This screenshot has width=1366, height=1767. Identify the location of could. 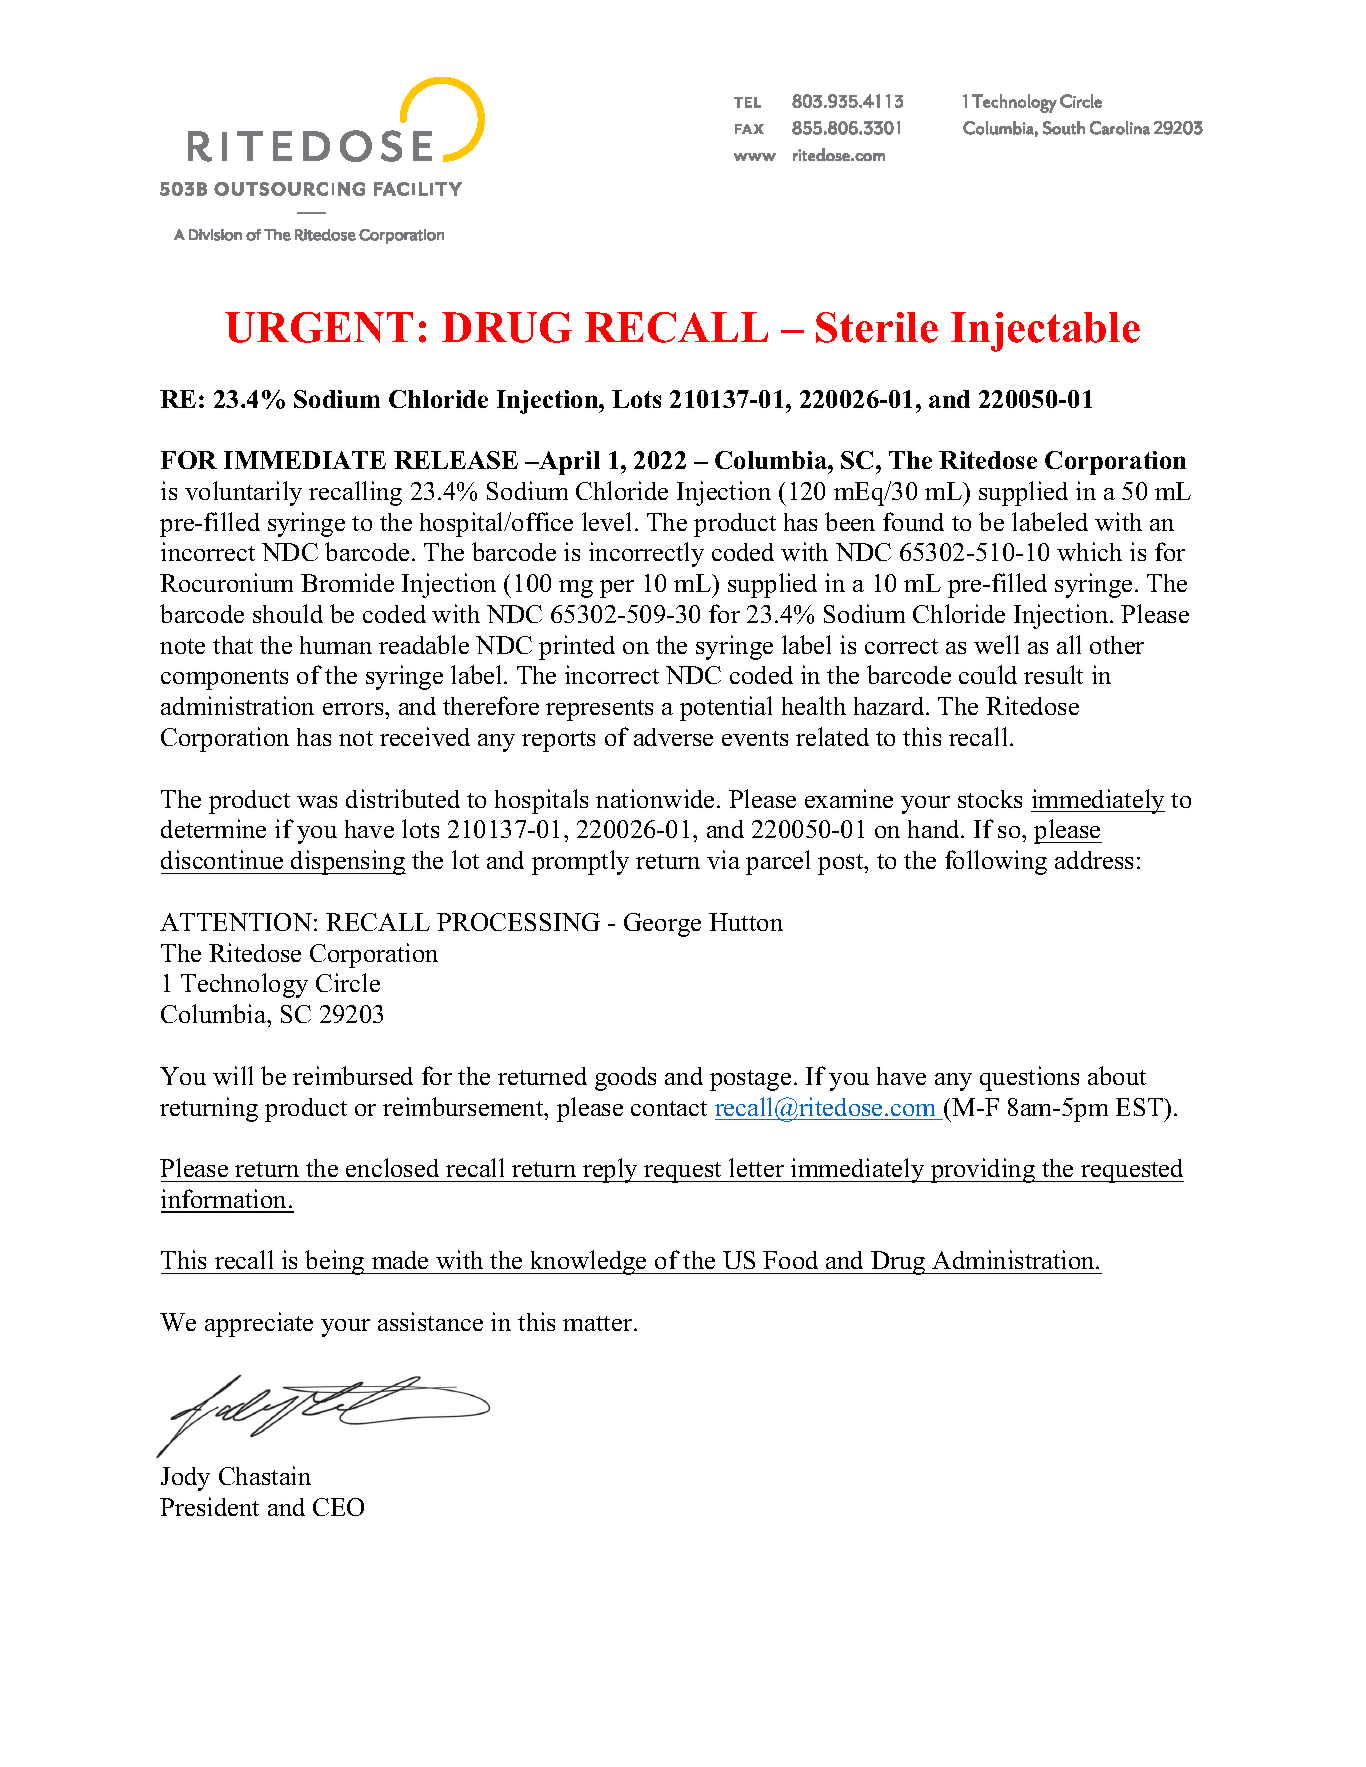
(988, 674).
